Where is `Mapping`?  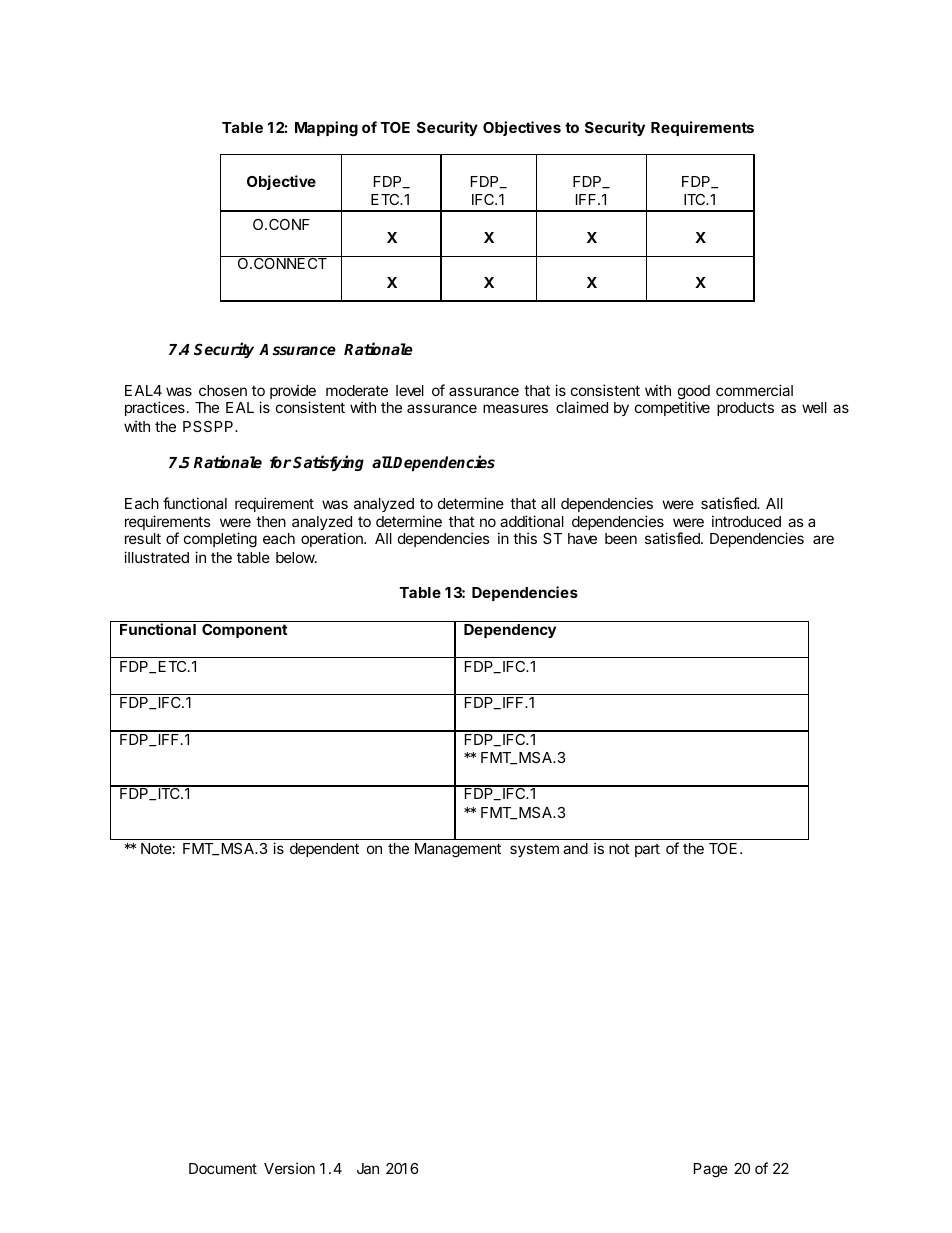 Mapping is located at coordinates (326, 129).
